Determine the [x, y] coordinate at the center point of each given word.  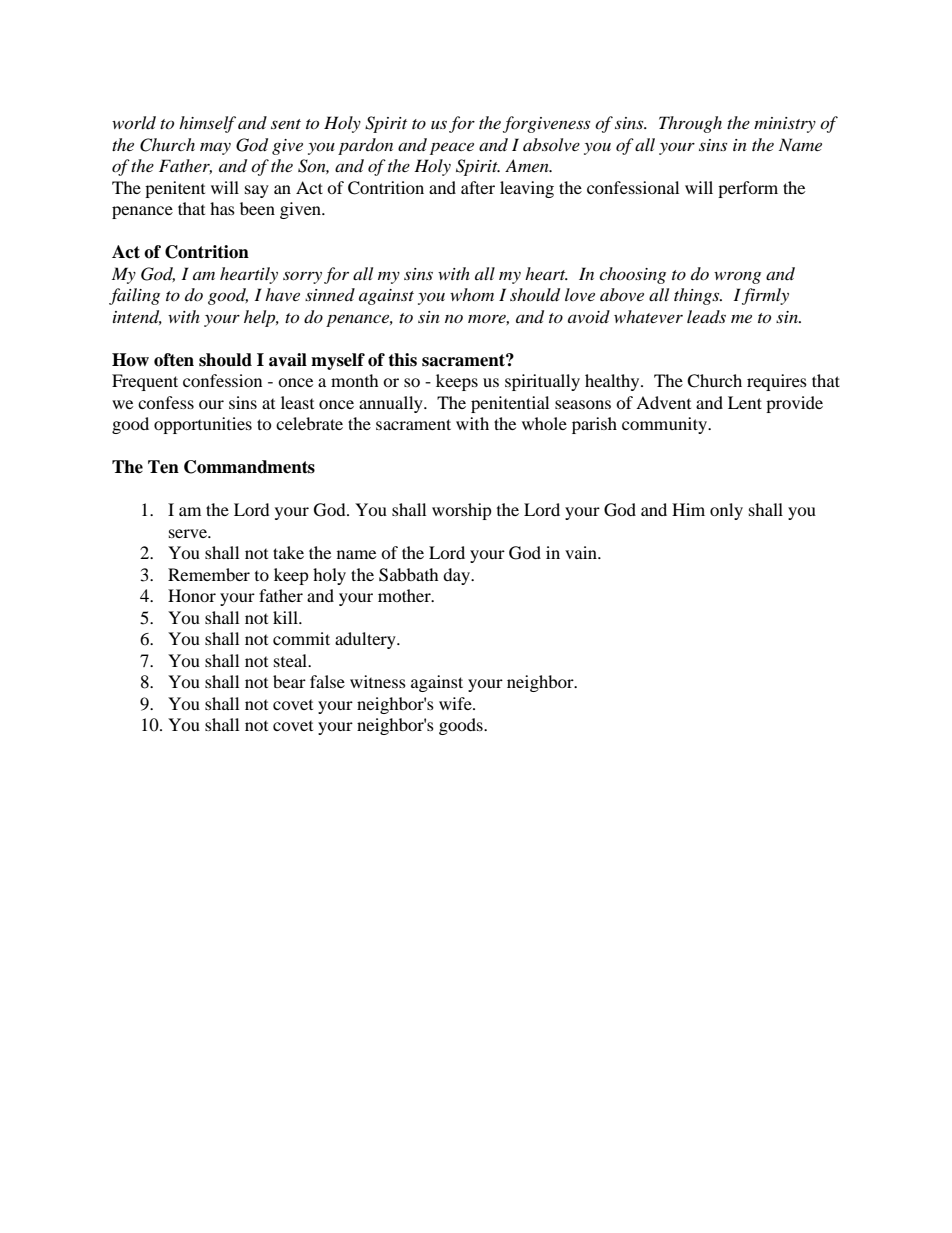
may [215, 149]
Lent [745, 402]
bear [289, 681]
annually [392, 404]
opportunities [203, 425]
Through [690, 124]
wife [456, 703]
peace [452, 148]
